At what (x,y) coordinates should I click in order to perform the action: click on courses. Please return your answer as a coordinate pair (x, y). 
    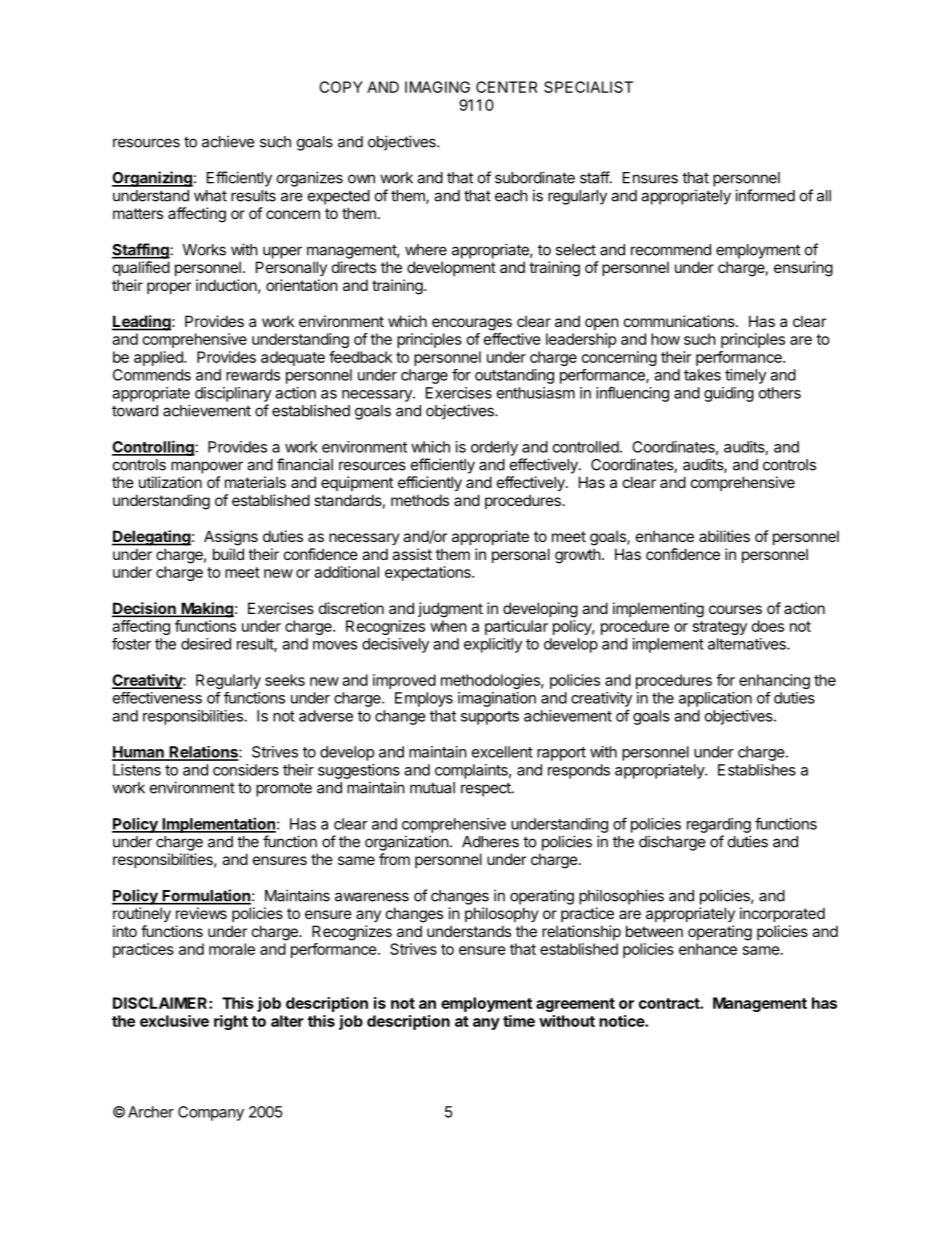
    Looking at the image, I should click on (735, 609).
